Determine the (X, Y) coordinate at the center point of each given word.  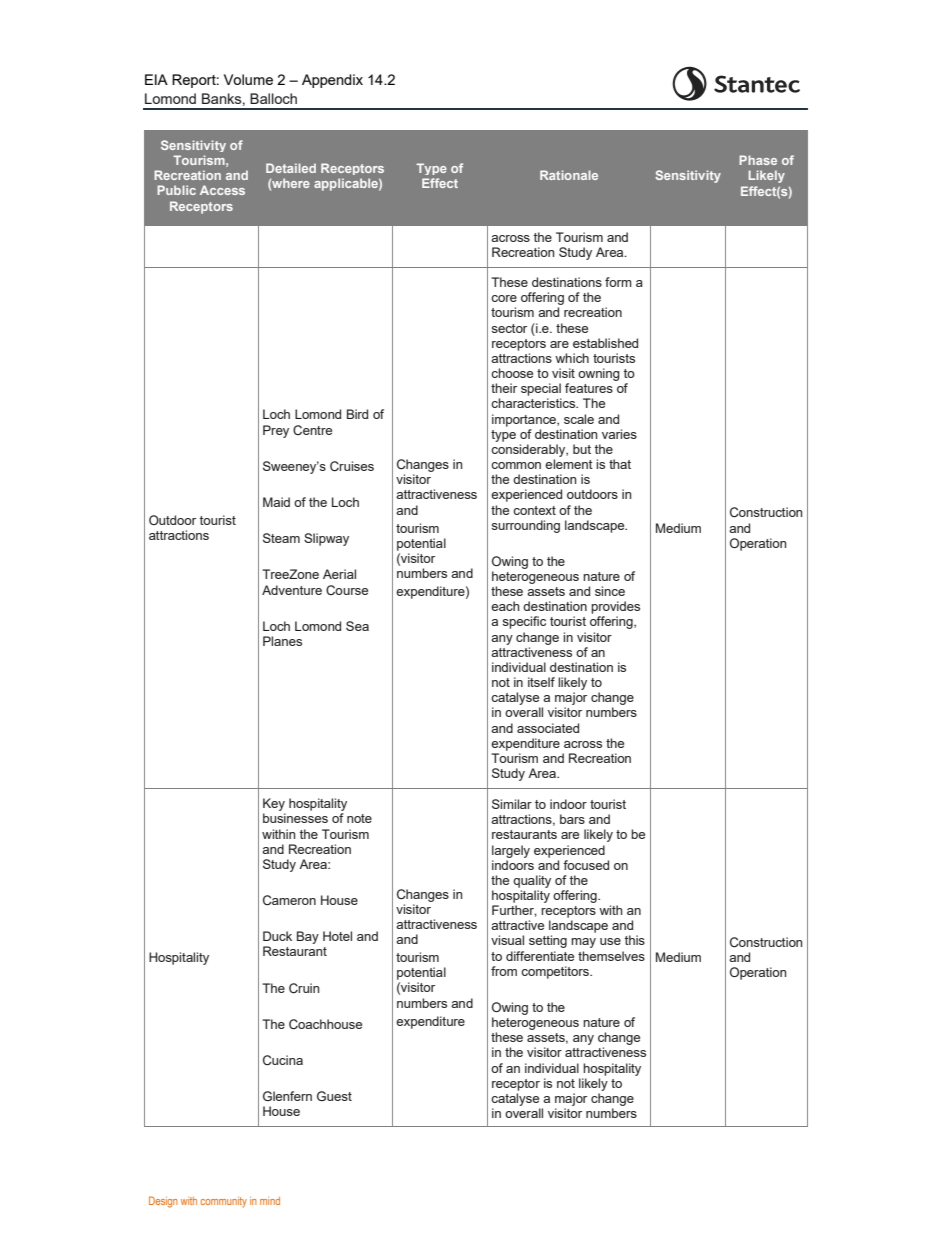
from (504, 971)
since (610, 591)
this (635, 940)
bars (572, 819)
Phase (758, 160)
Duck (277, 936)
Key (274, 804)
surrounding (526, 526)
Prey (276, 431)
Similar (512, 804)
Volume (248, 79)
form (618, 282)
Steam (281, 538)
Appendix (332, 81)
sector (509, 328)
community (224, 1202)
